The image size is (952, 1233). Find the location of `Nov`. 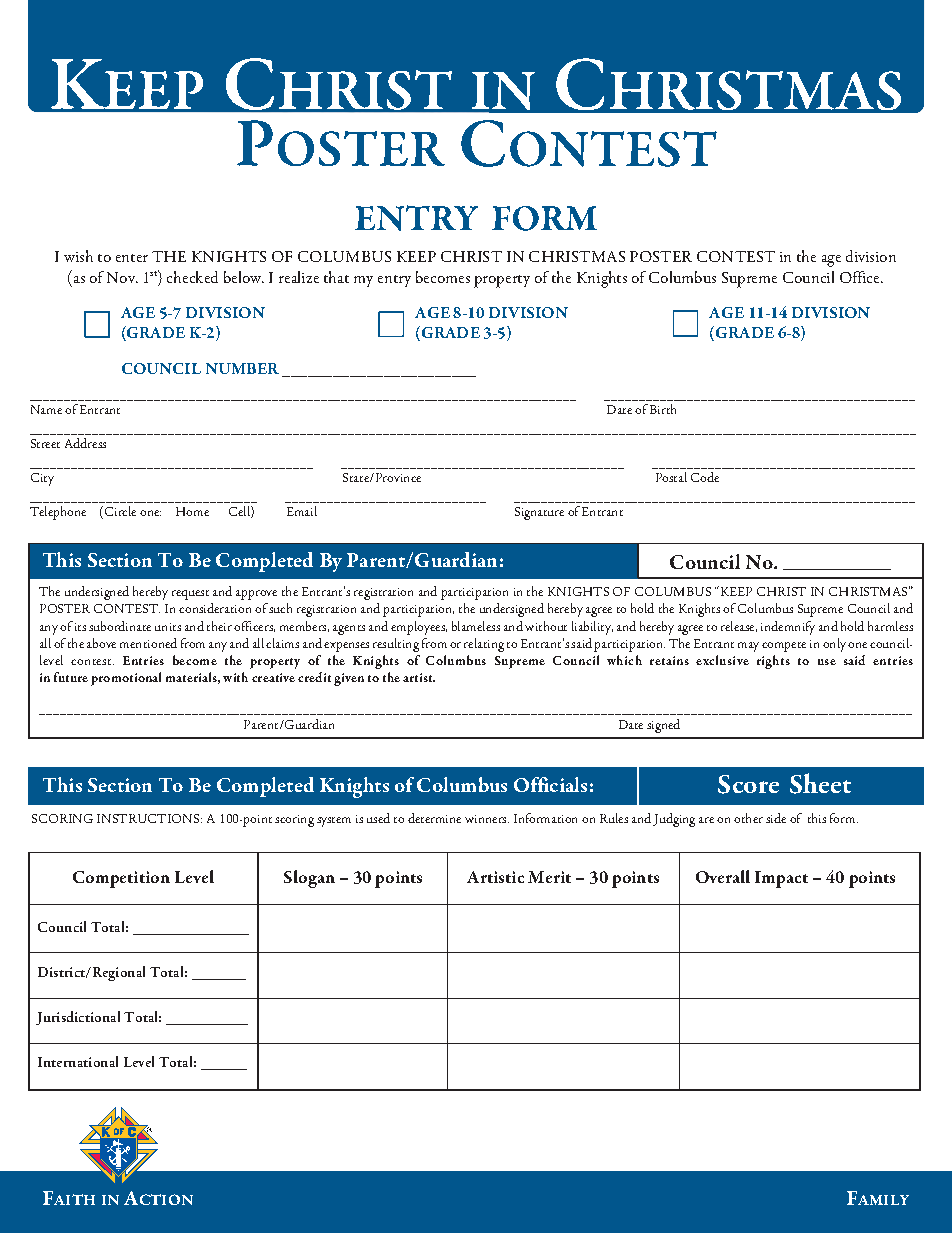

Nov is located at coordinates (122, 277).
